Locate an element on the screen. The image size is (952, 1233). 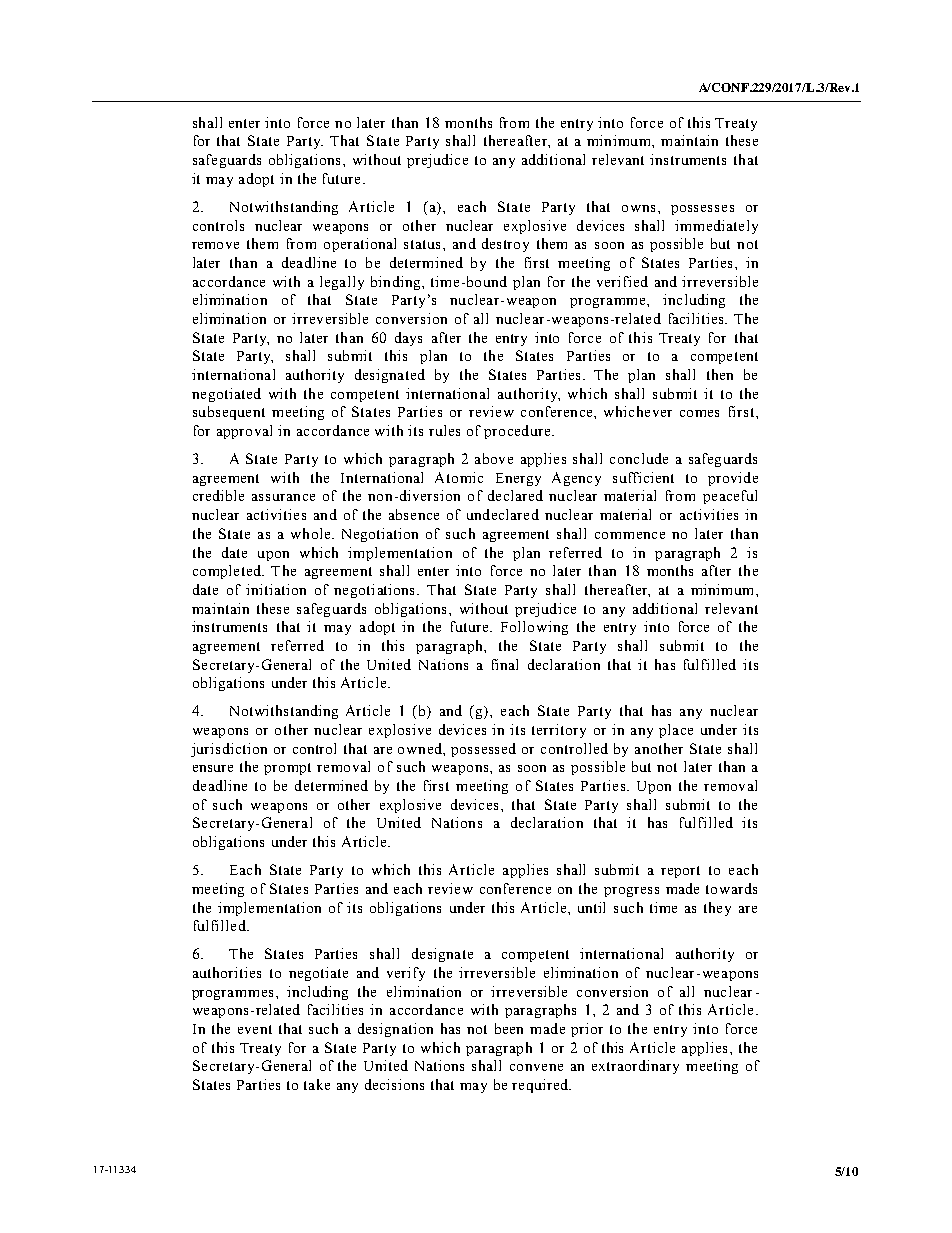
possesses is located at coordinates (702, 210).
